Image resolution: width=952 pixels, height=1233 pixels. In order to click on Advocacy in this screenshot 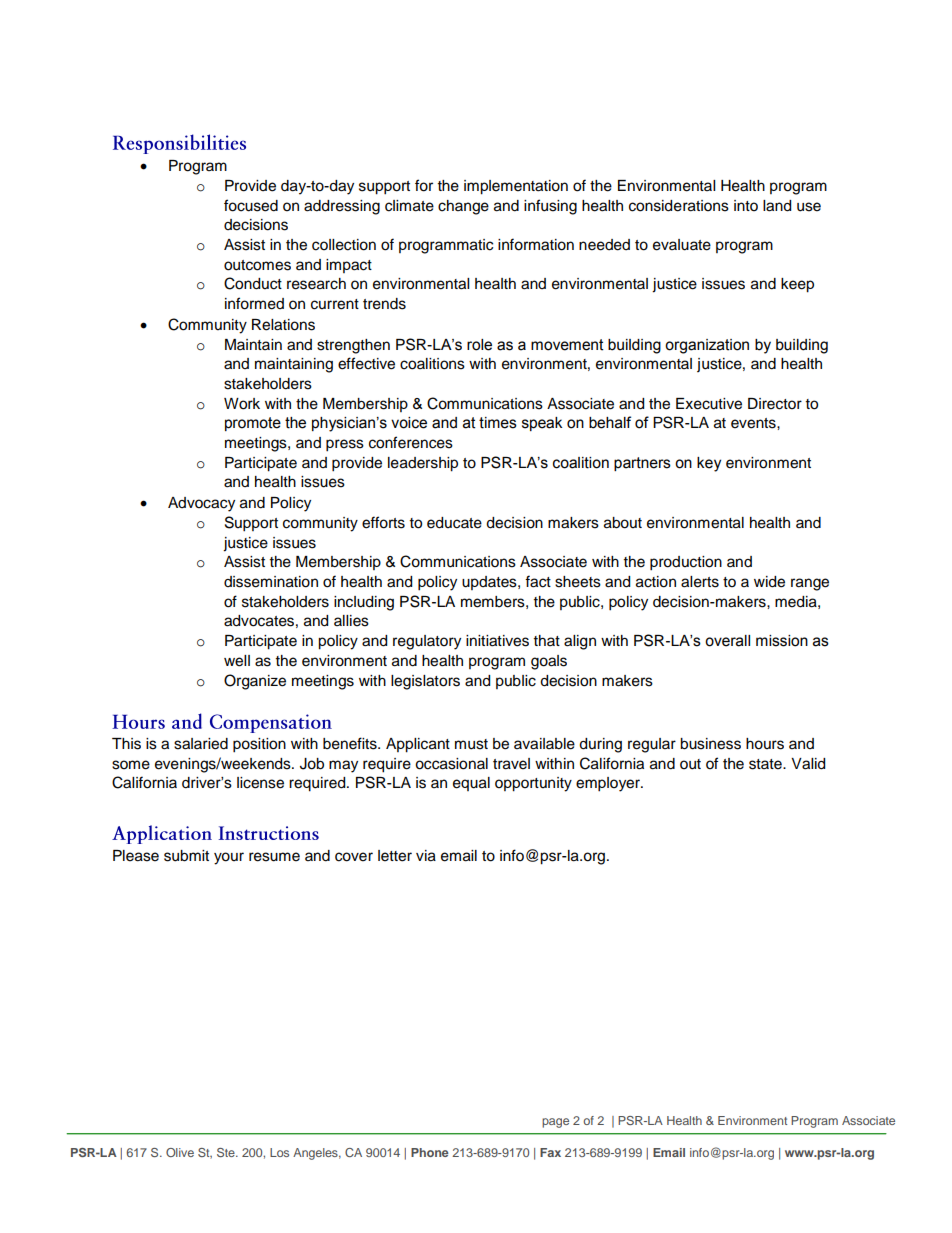, I will do `click(201, 504)`.
